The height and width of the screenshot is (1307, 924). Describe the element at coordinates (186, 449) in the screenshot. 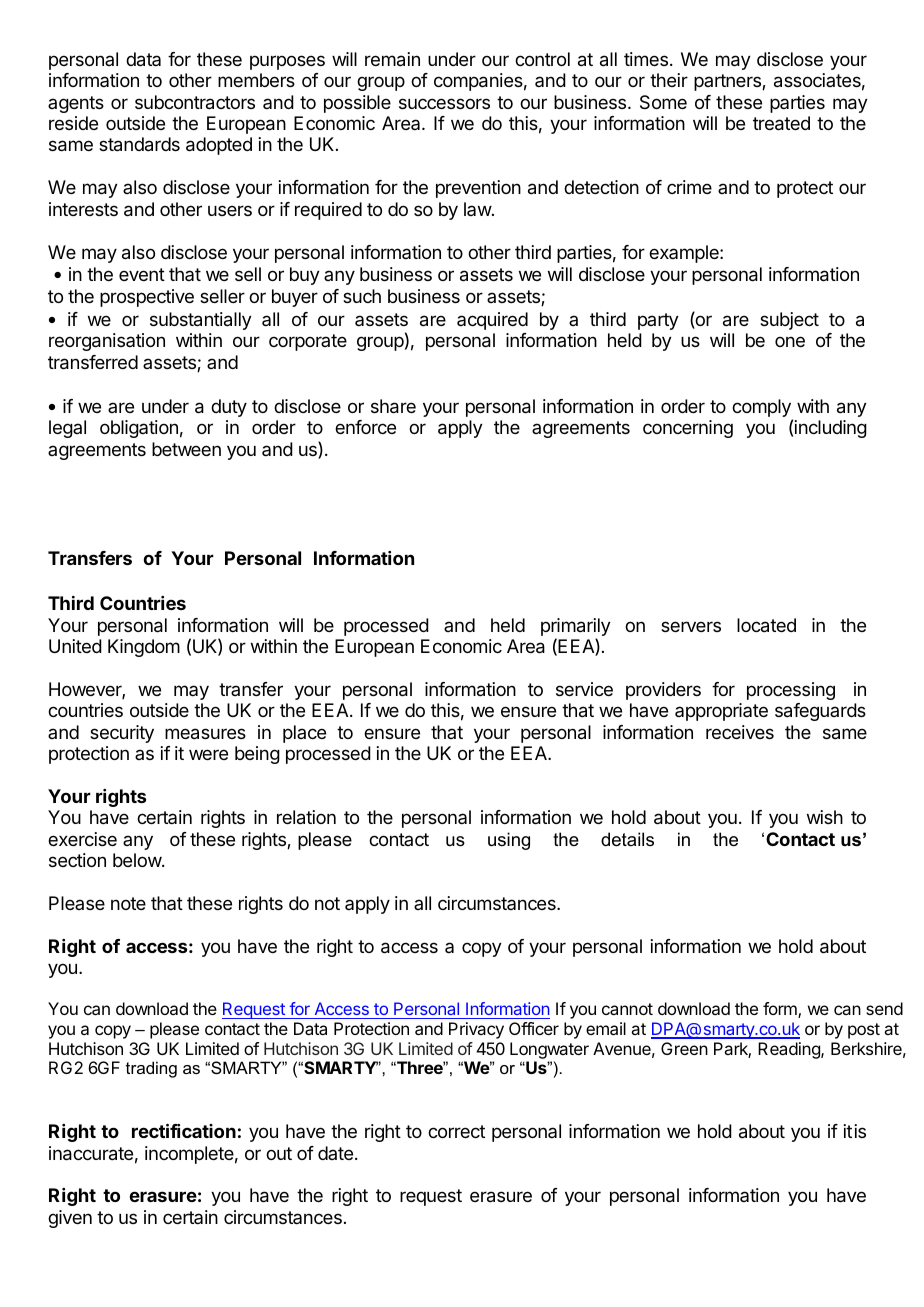

I see `between` at that location.
